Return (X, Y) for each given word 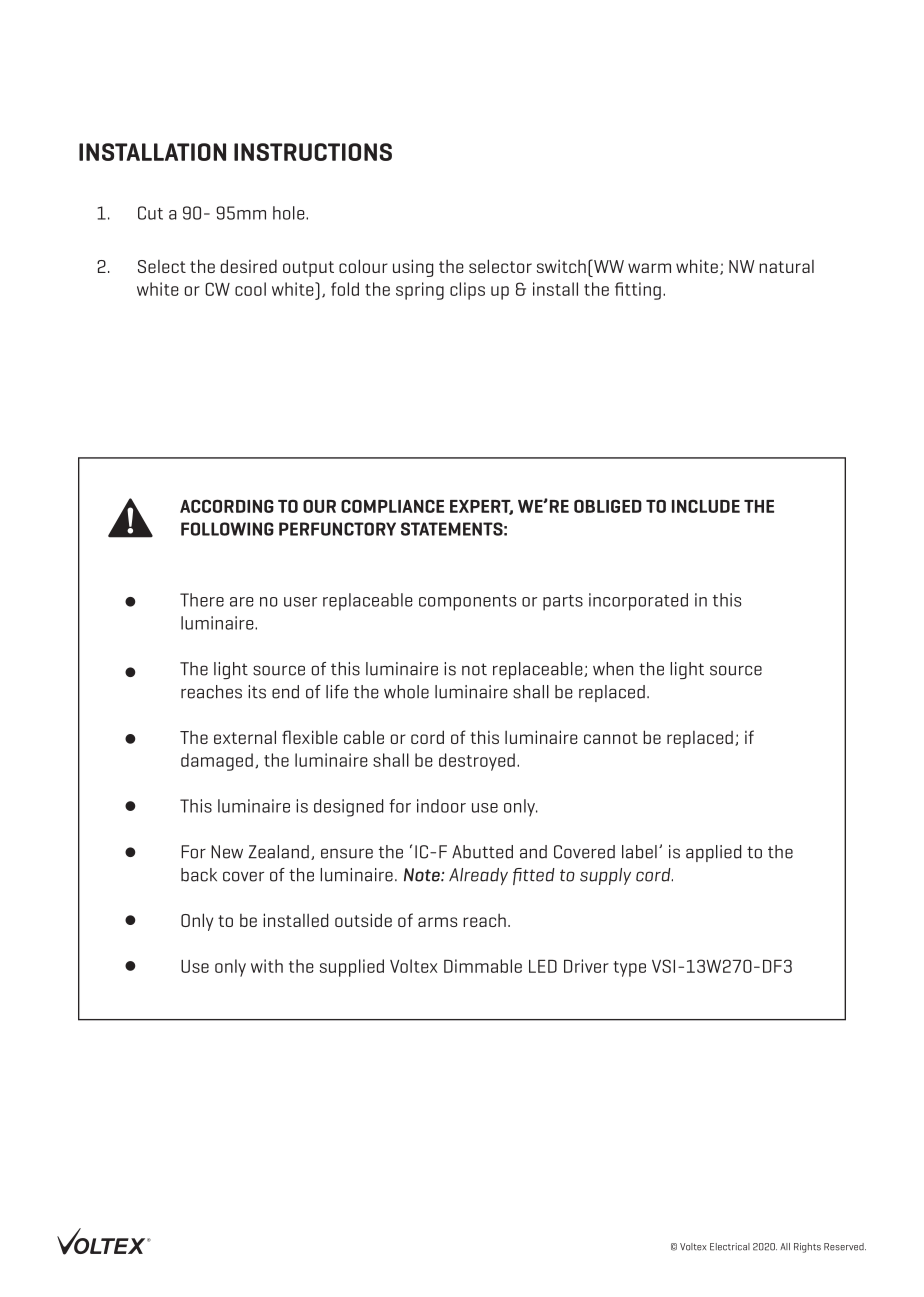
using (413, 268)
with (267, 966)
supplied (352, 968)
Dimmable (483, 966)
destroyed (477, 762)
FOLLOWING (227, 529)
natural (786, 266)
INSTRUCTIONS (313, 152)
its (257, 692)
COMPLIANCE (392, 506)
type (629, 969)
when (613, 669)
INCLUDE (706, 506)
